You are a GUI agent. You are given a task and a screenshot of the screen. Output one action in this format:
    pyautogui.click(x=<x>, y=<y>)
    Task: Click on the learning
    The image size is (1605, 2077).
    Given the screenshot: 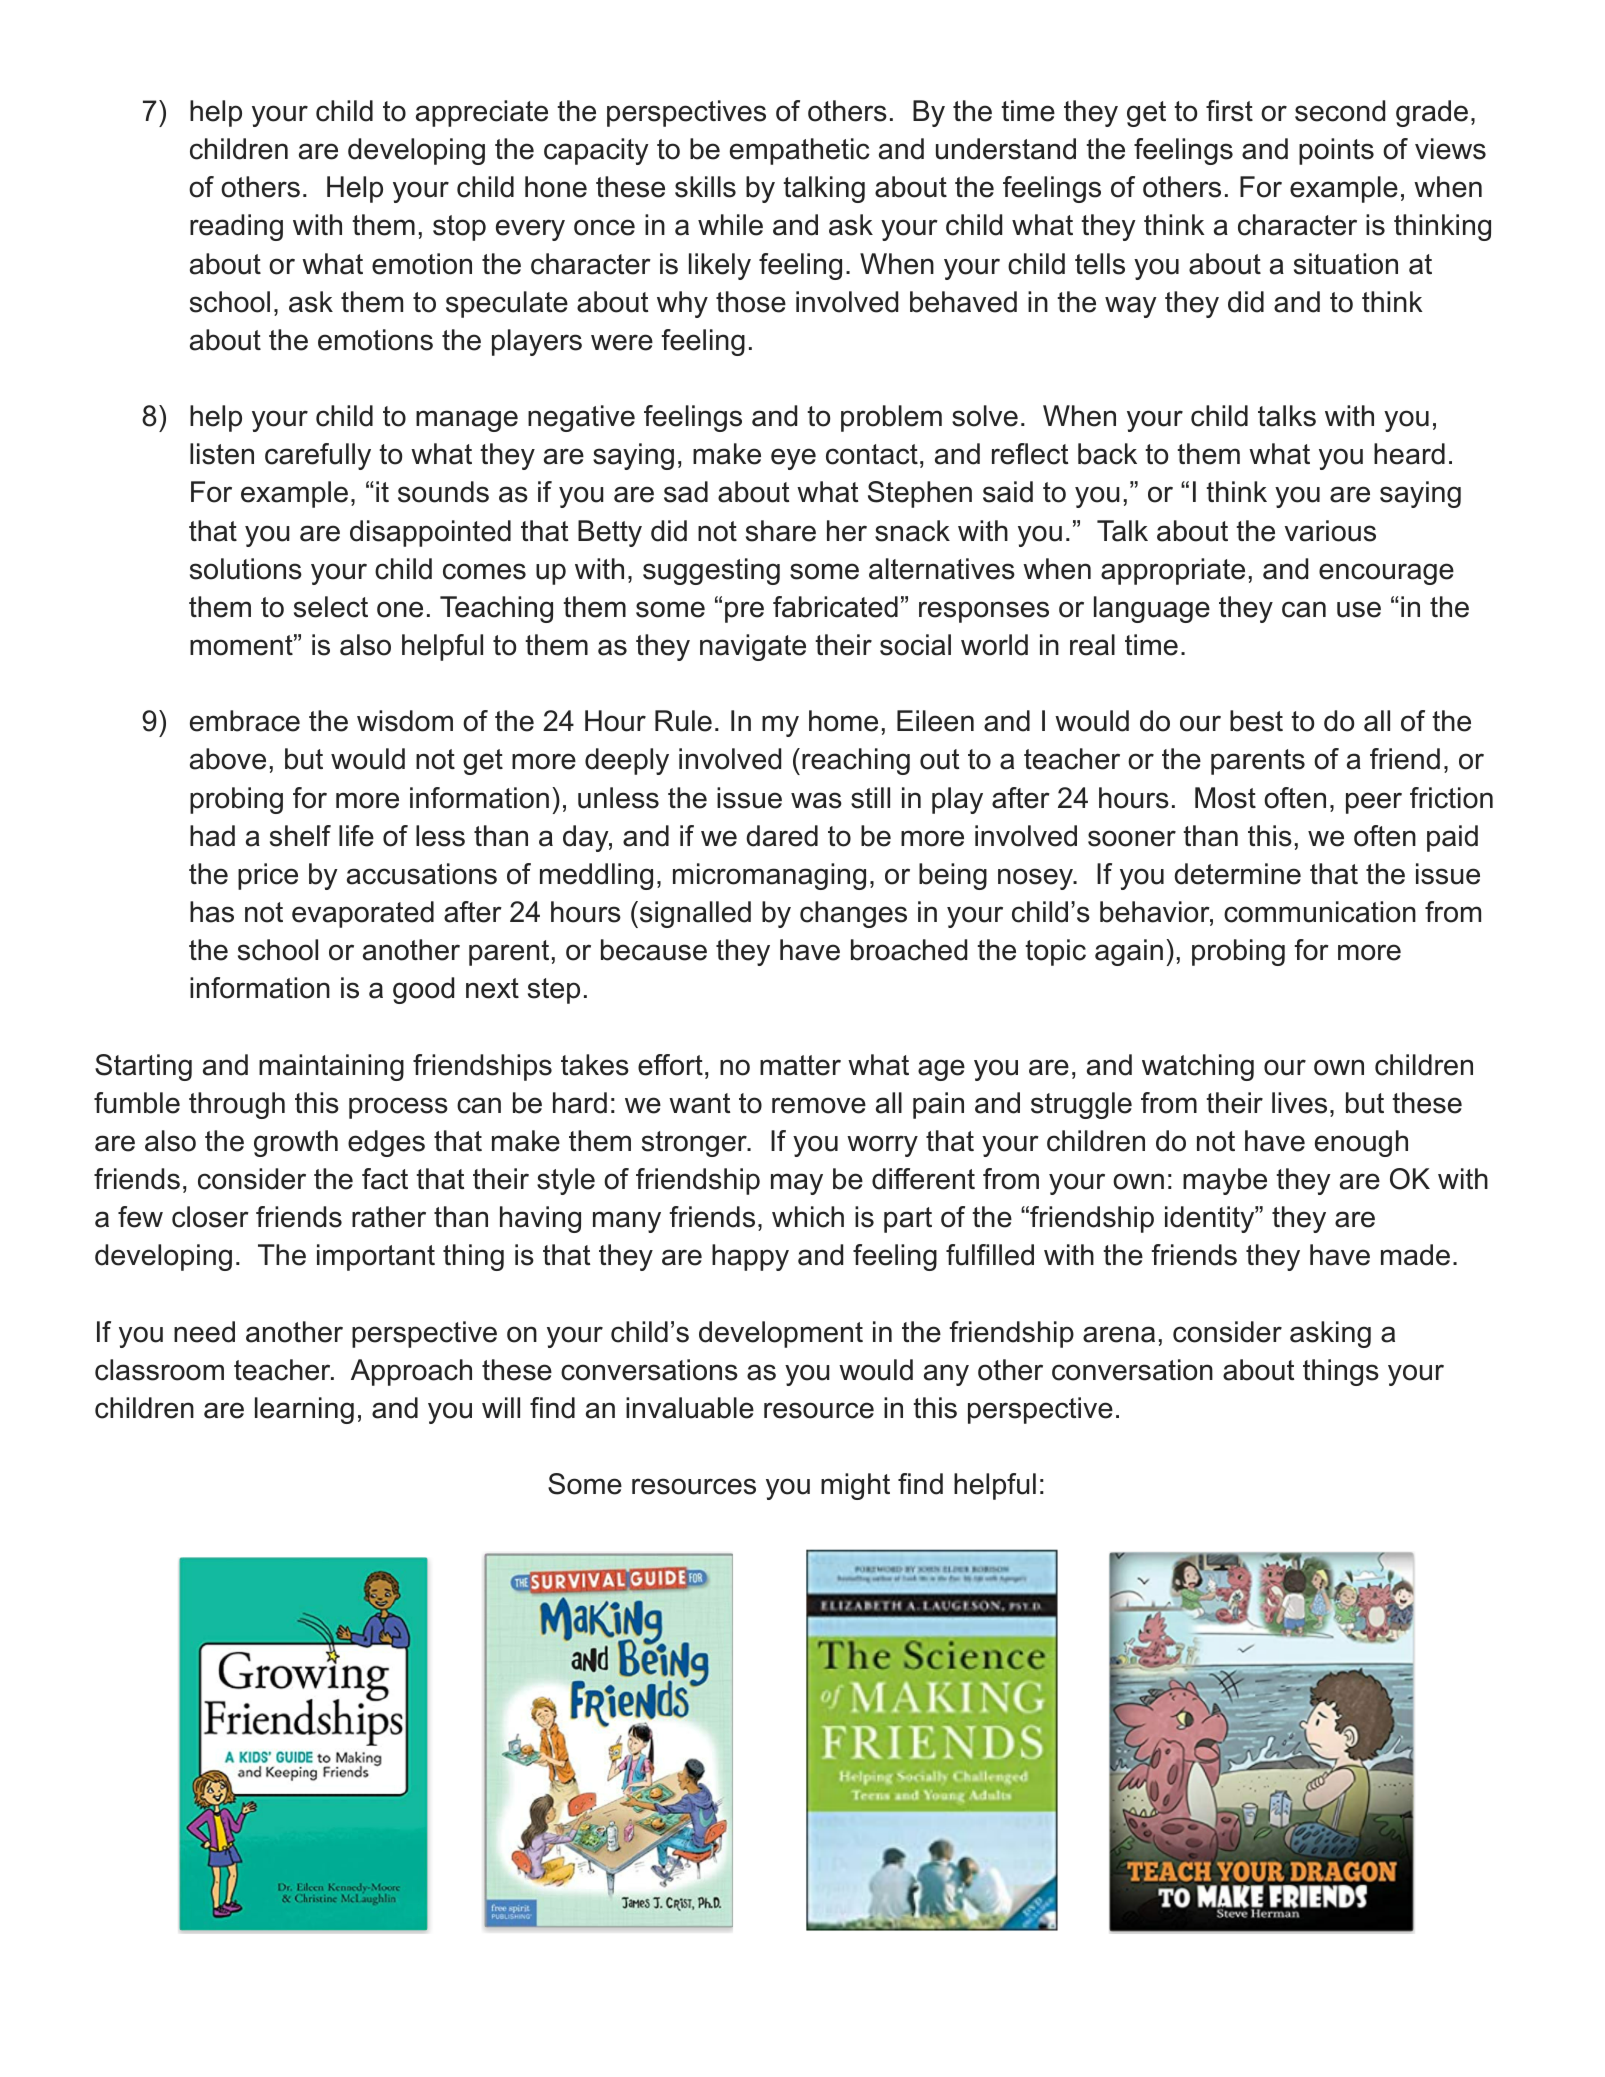 What is the action you would take?
    pyautogui.click(x=304, y=1410)
